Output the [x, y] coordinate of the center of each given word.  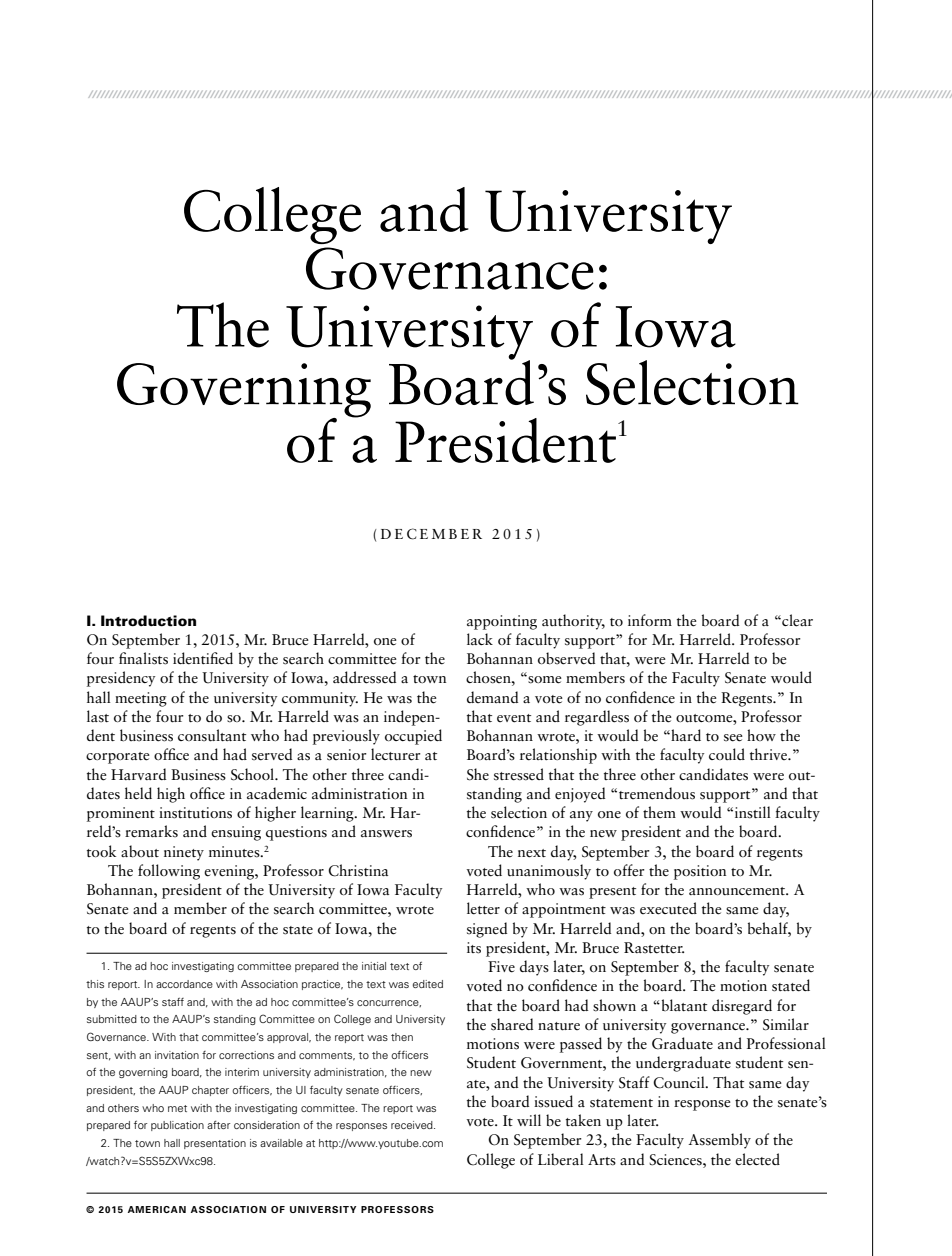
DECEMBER [431, 534]
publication [177, 1126]
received [413, 1125]
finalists [143, 658]
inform [650, 620]
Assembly [719, 1141]
